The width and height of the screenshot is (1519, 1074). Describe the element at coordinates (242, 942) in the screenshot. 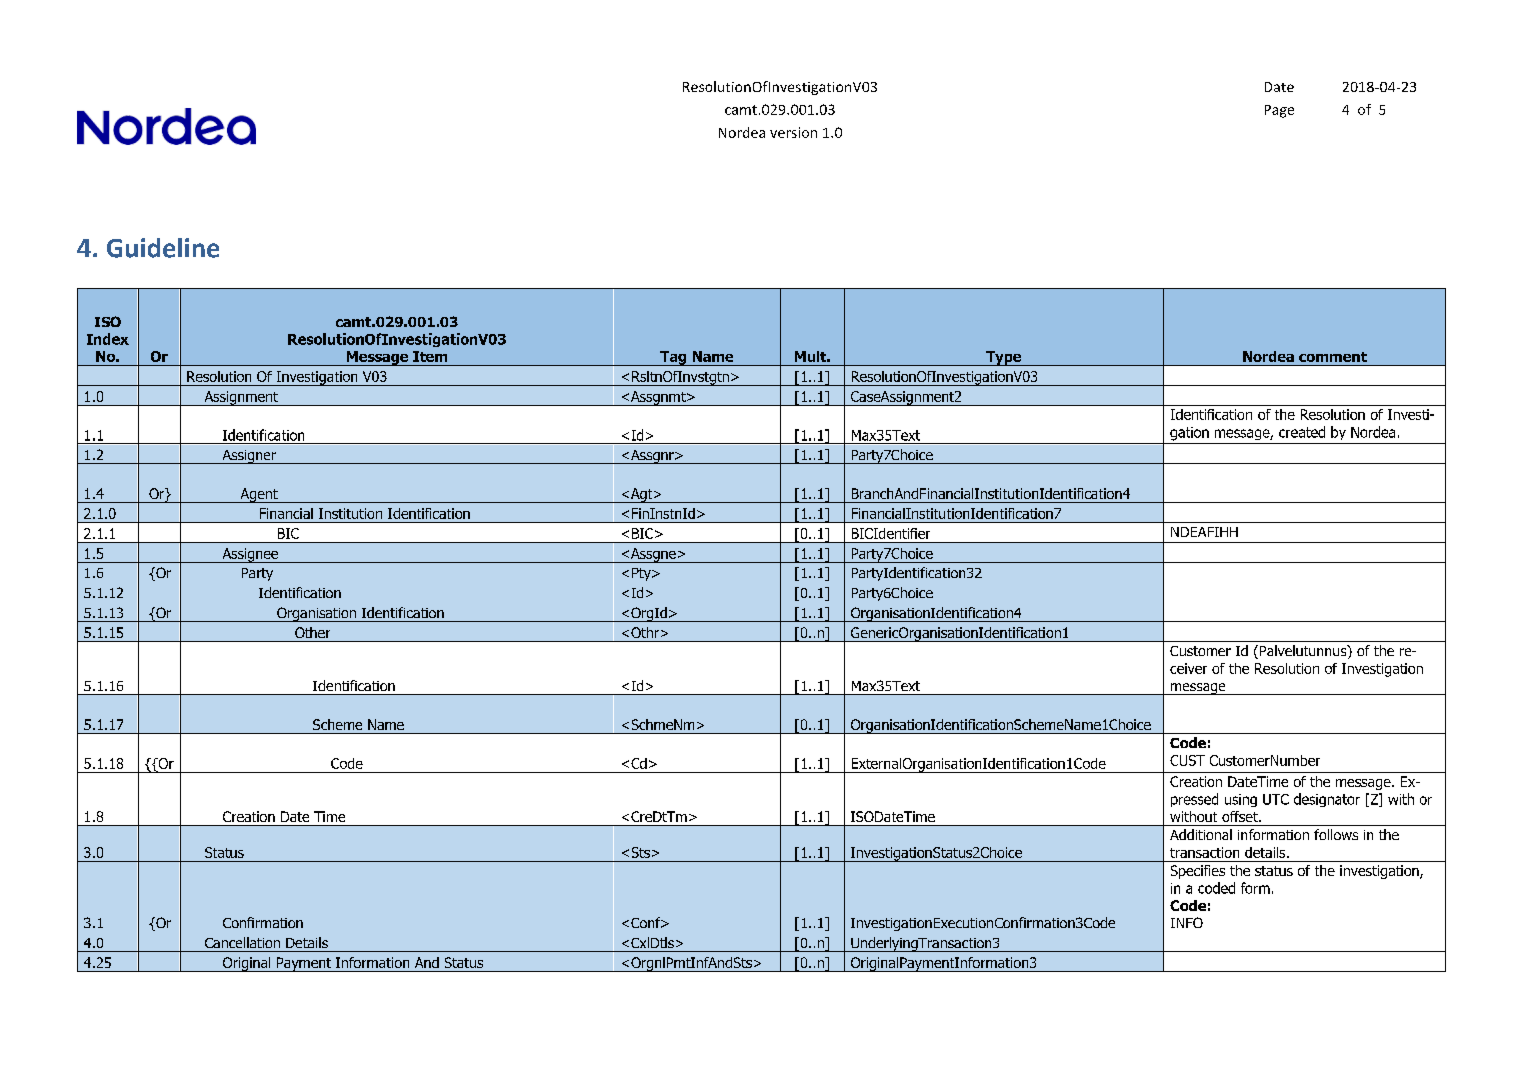

I see `Cancellation` at that location.
